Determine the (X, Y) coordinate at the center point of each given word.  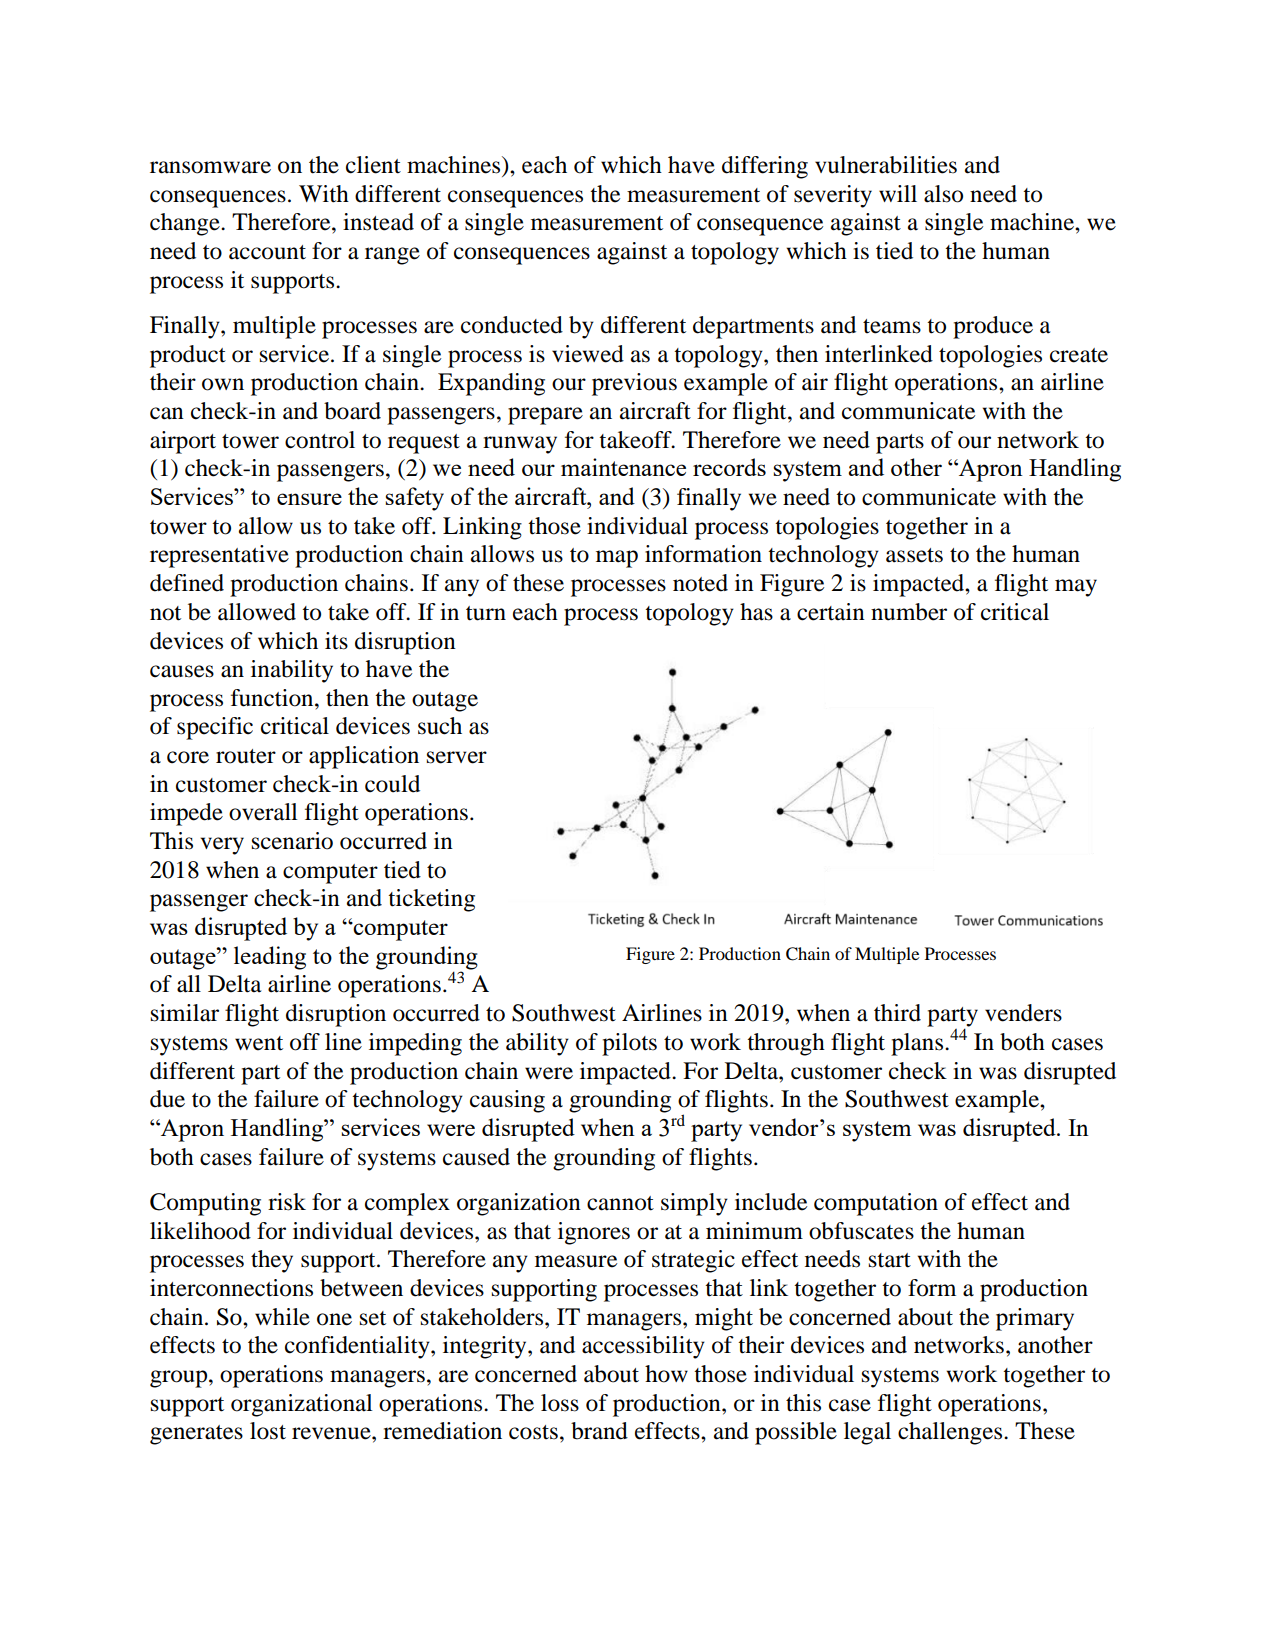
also (943, 194)
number (909, 612)
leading (270, 958)
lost (268, 1431)
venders (1023, 1013)
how (666, 1374)
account (267, 252)
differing (765, 167)
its (336, 641)
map (617, 559)
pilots (629, 1044)
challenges (951, 1433)
